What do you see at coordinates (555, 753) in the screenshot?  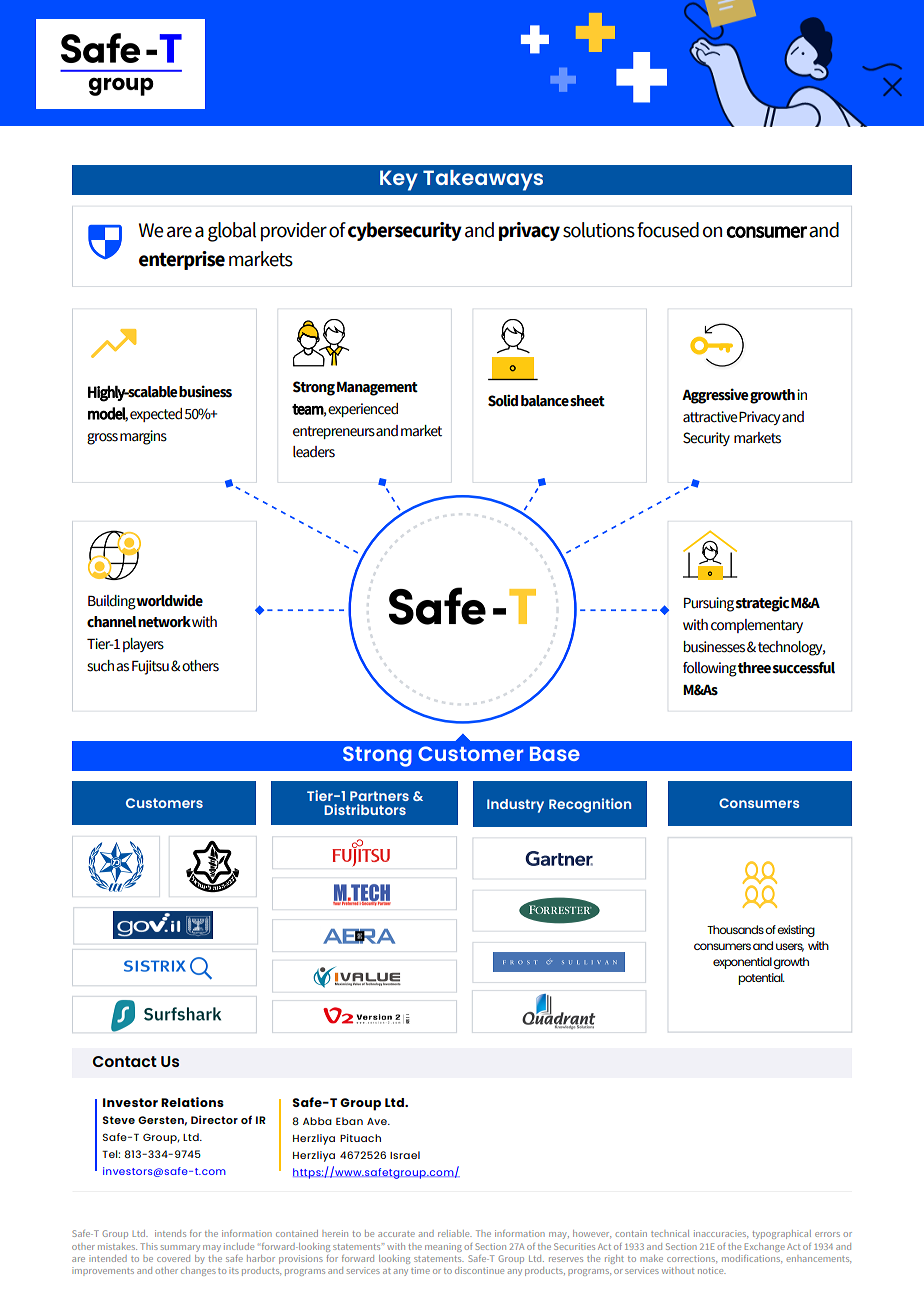 I see `Base` at bounding box center [555, 753].
